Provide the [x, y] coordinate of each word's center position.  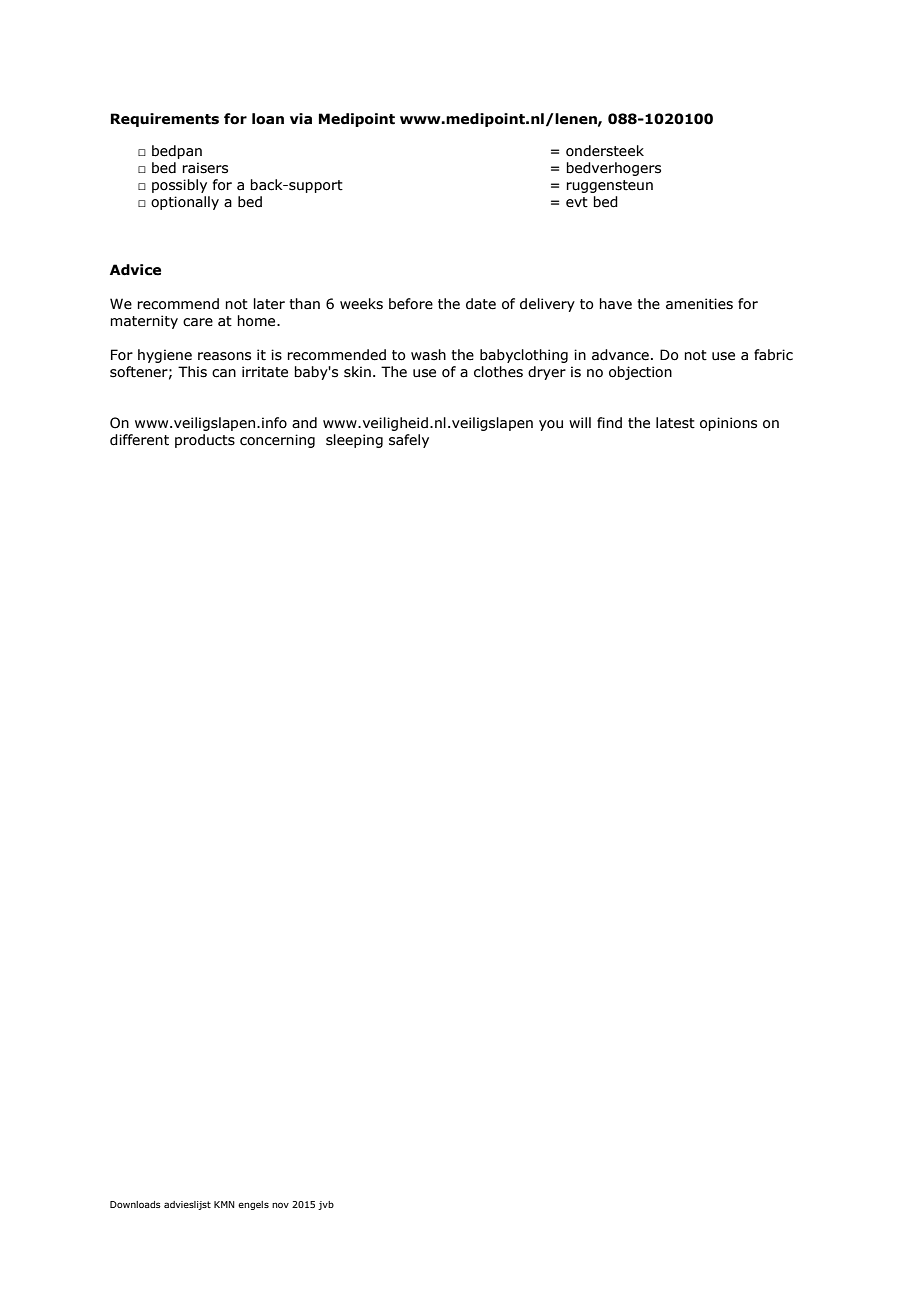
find [609, 422]
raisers [205, 168]
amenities [699, 304]
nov [280, 1205]
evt [577, 202]
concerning [277, 441]
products [205, 441]
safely [409, 441]
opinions [728, 424]
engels [253, 1205]
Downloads [135, 1204]
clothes [498, 372]
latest [675, 423]
